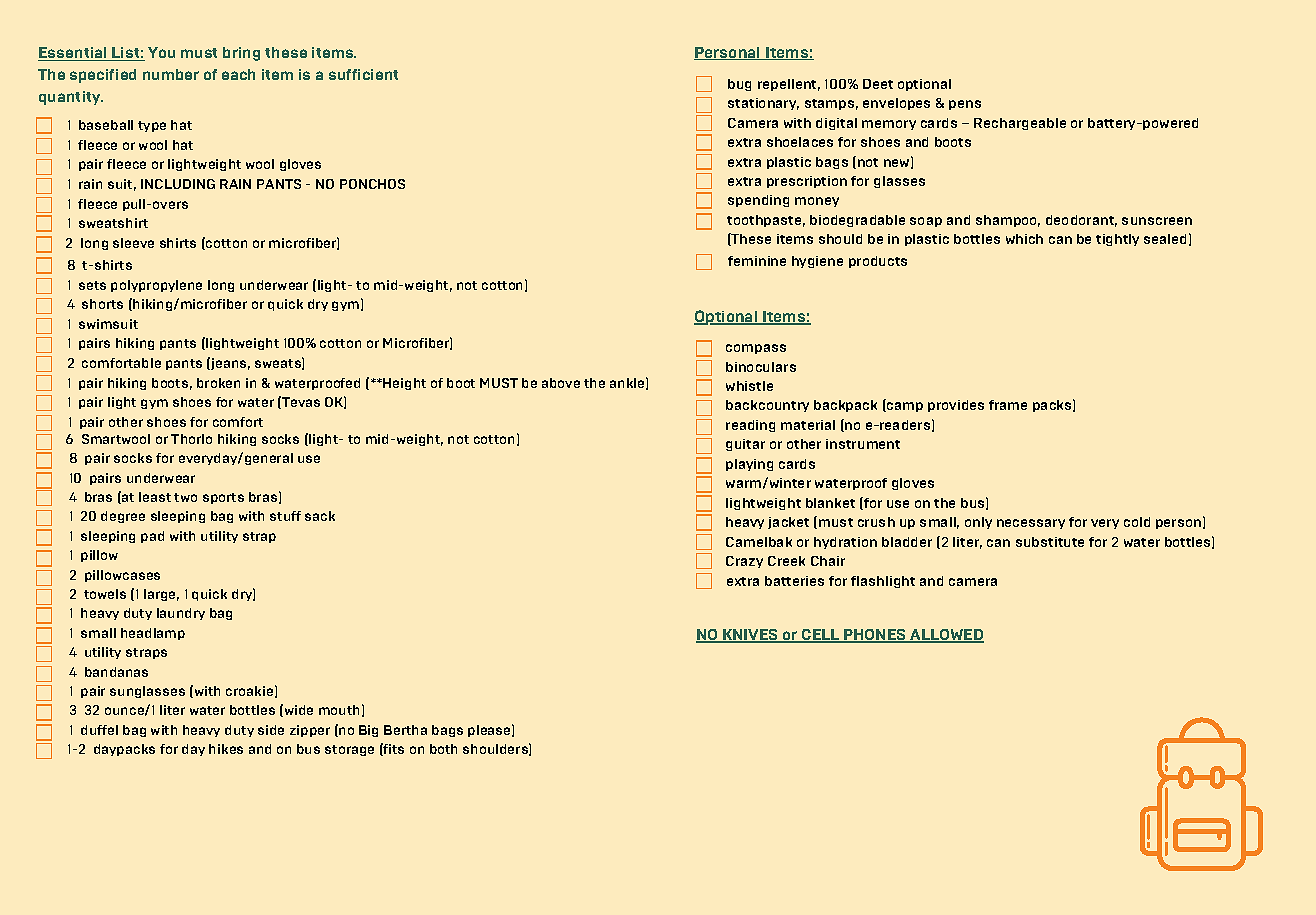 This screenshot has width=1316, height=915. What do you see at coordinates (1008, 405) in the screenshot?
I see `frame` at bounding box center [1008, 405].
